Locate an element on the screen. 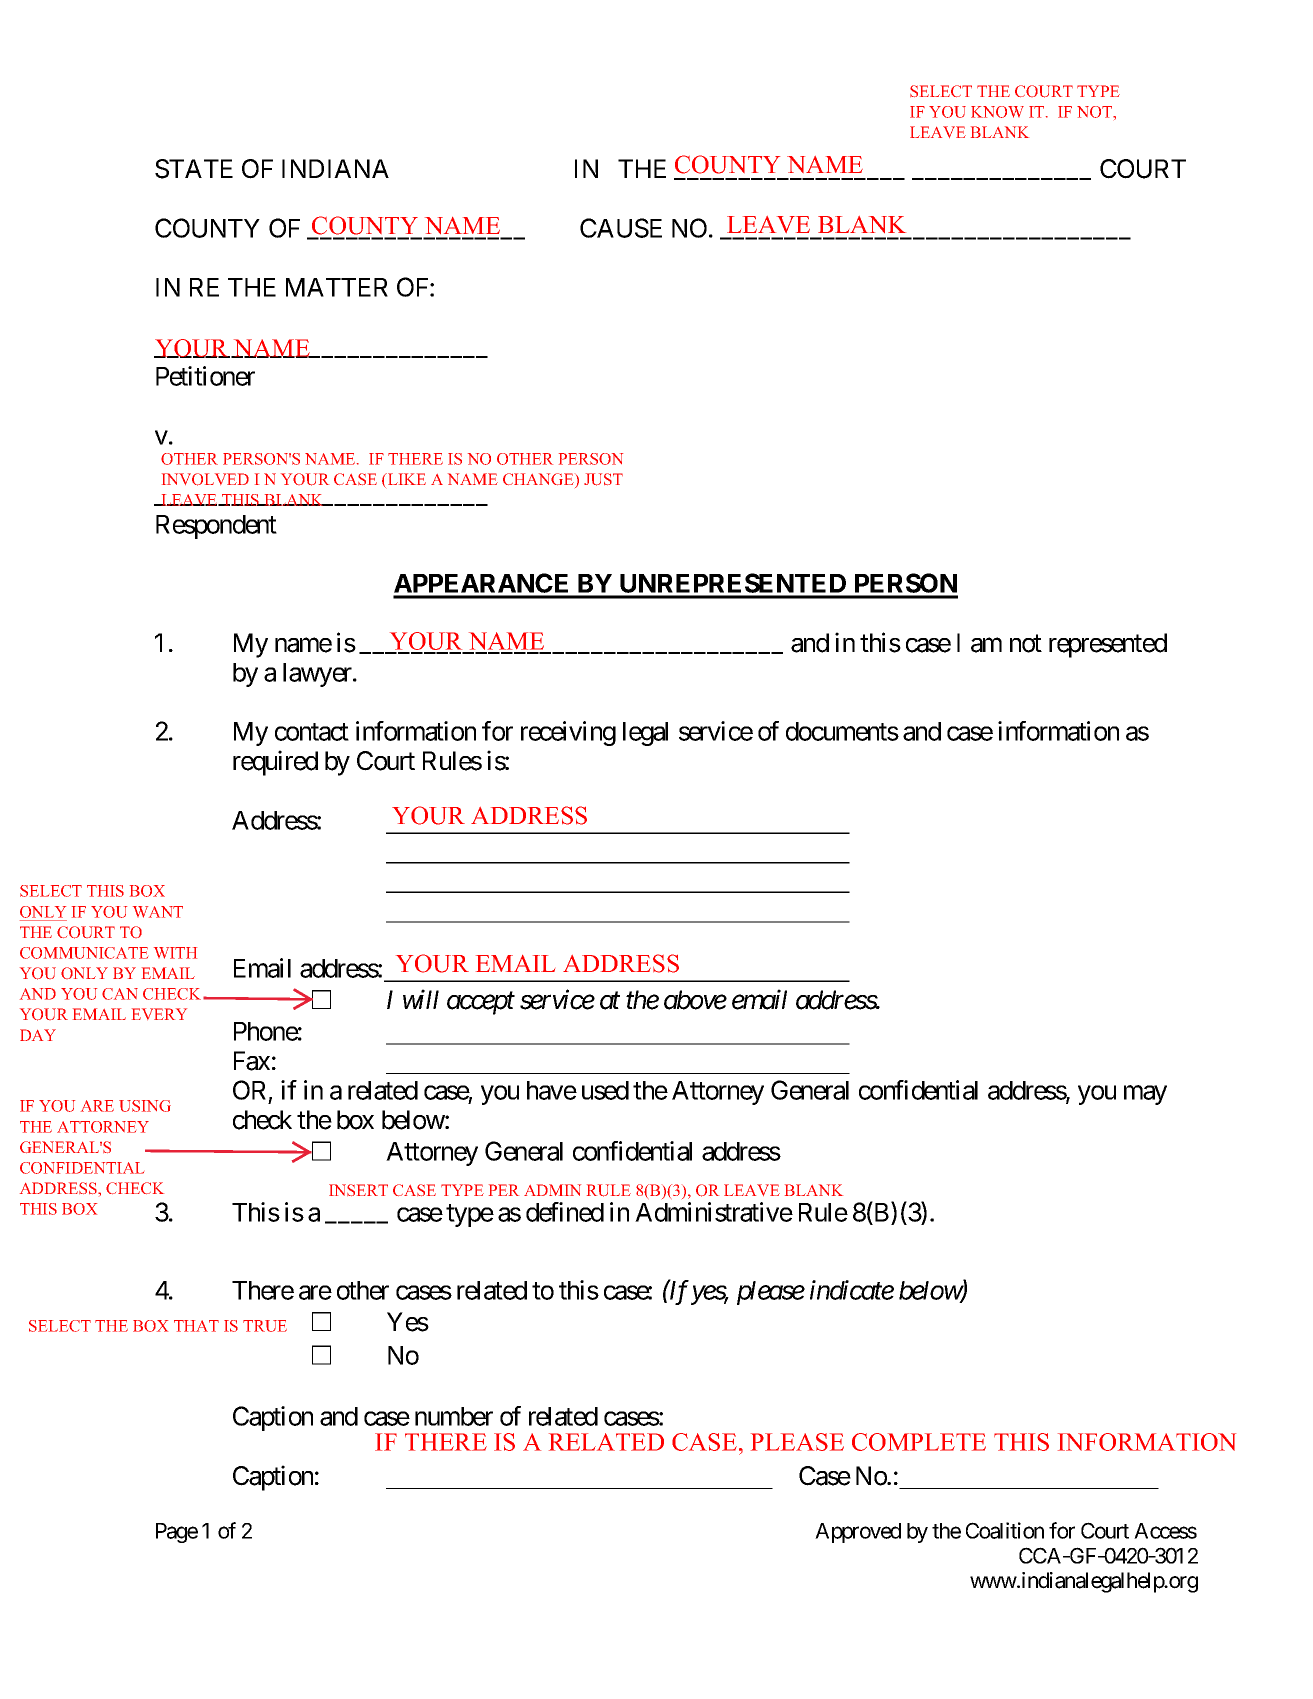 The image size is (1313, 1699). Respondent is located at coordinates (216, 527).
